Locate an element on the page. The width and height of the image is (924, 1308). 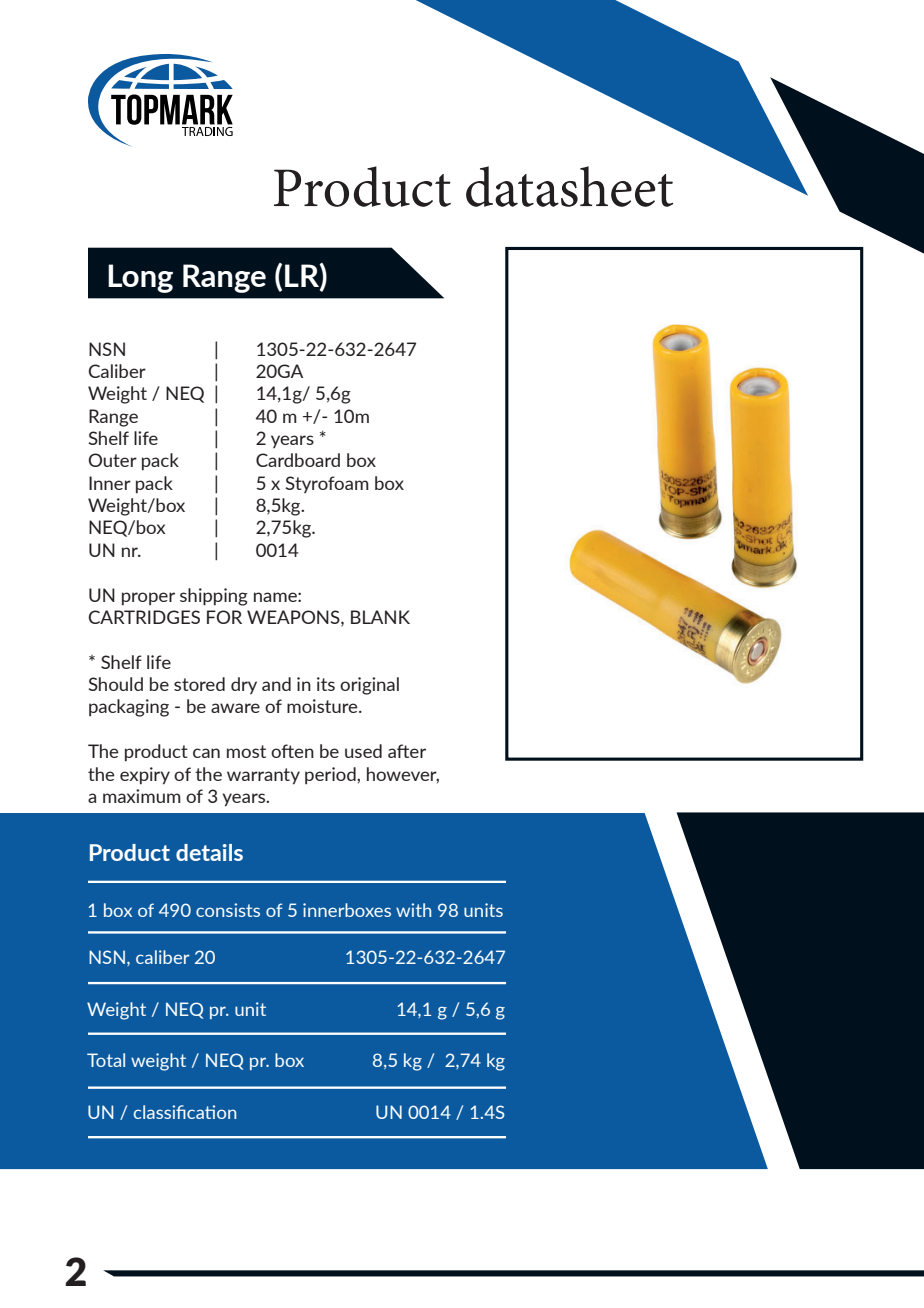
Long is located at coordinates (140, 278).
